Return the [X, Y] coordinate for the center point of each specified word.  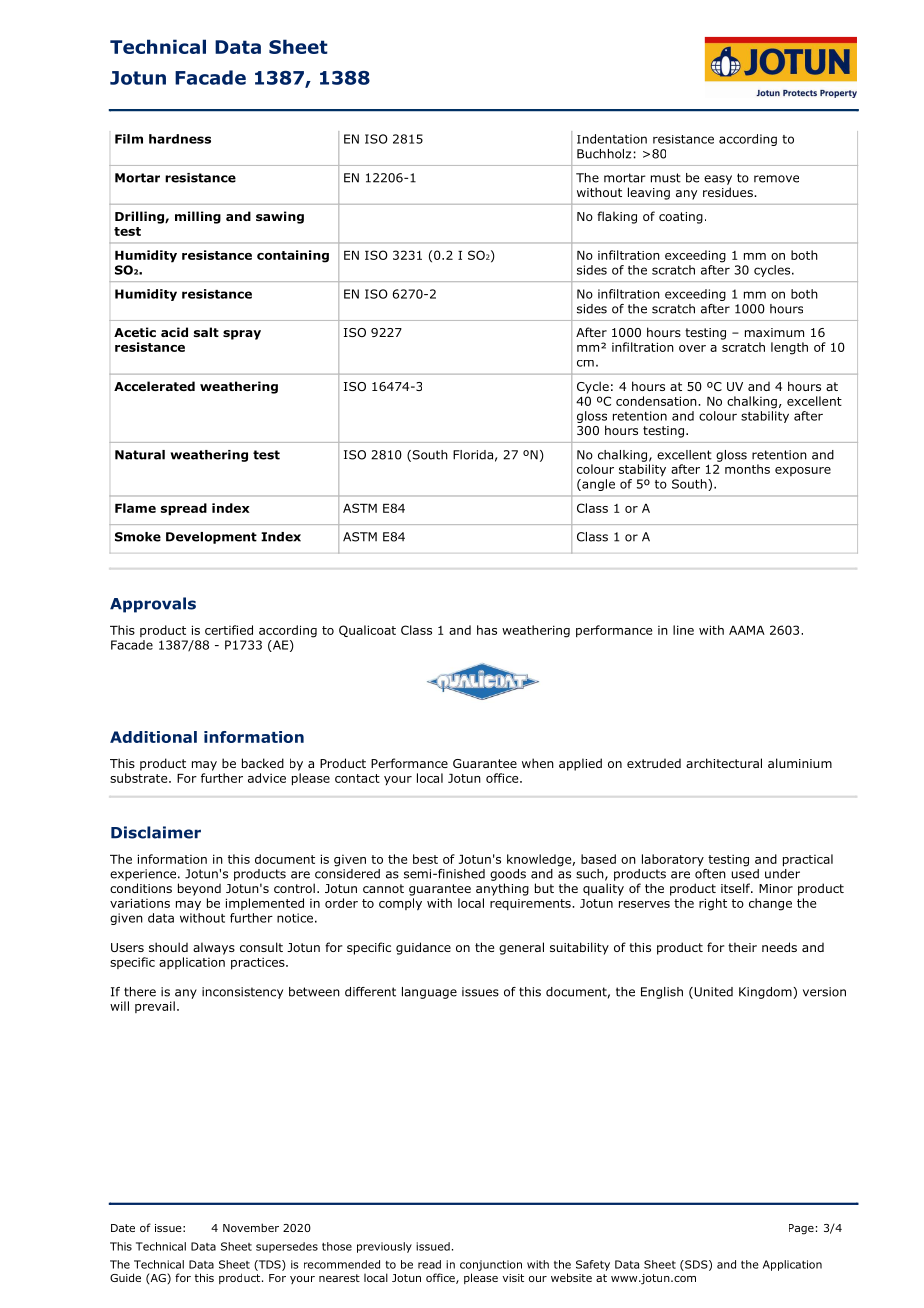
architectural [724, 763]
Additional [153, 737]
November [251, 1227]
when [538, 763]
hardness [180, 139]
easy [718, 180]
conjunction [491, 1265]
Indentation [612, 139]
